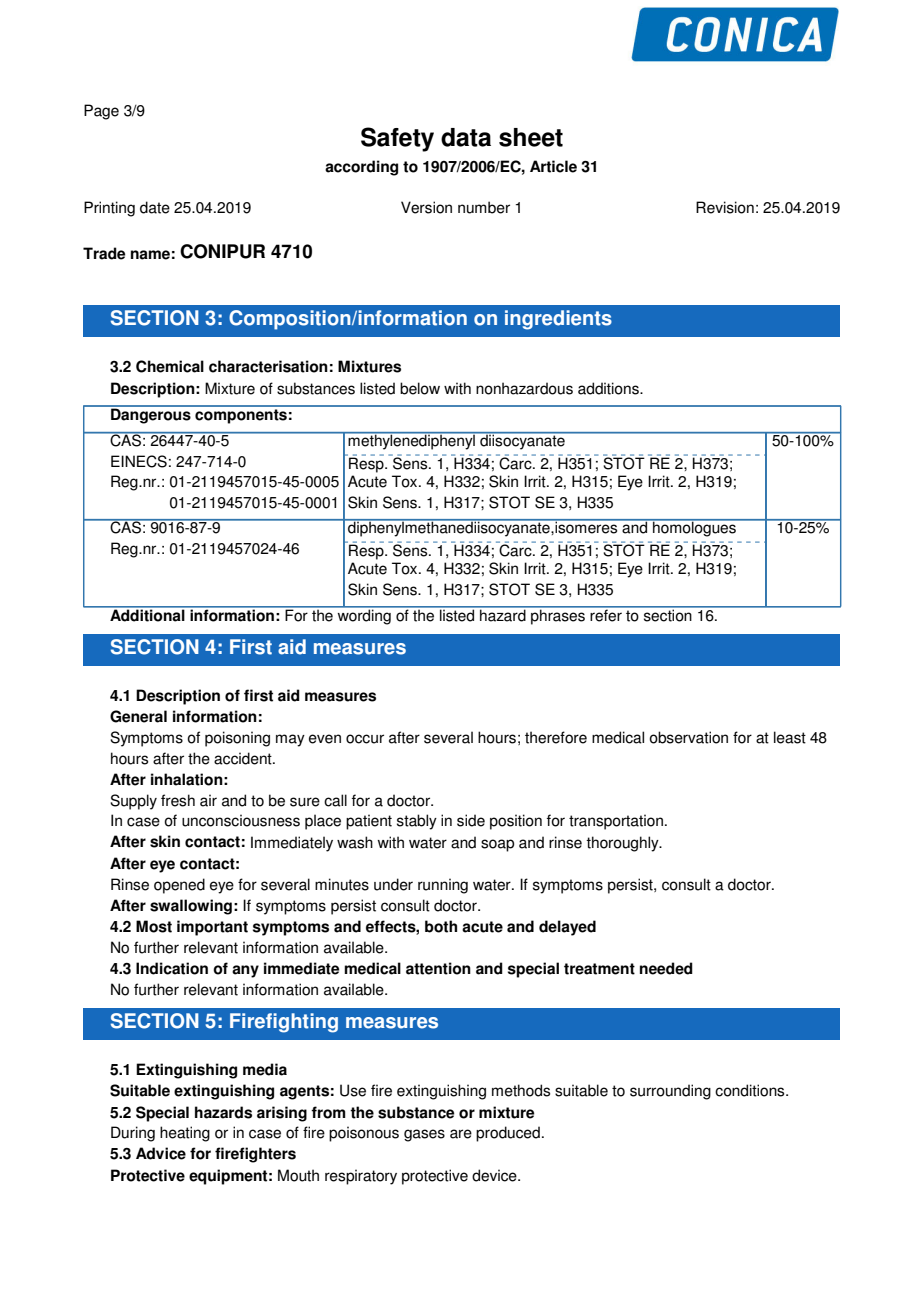  Describe the element at coordinates (558, 616) in the screenshot. I see `phrases` at that location.
